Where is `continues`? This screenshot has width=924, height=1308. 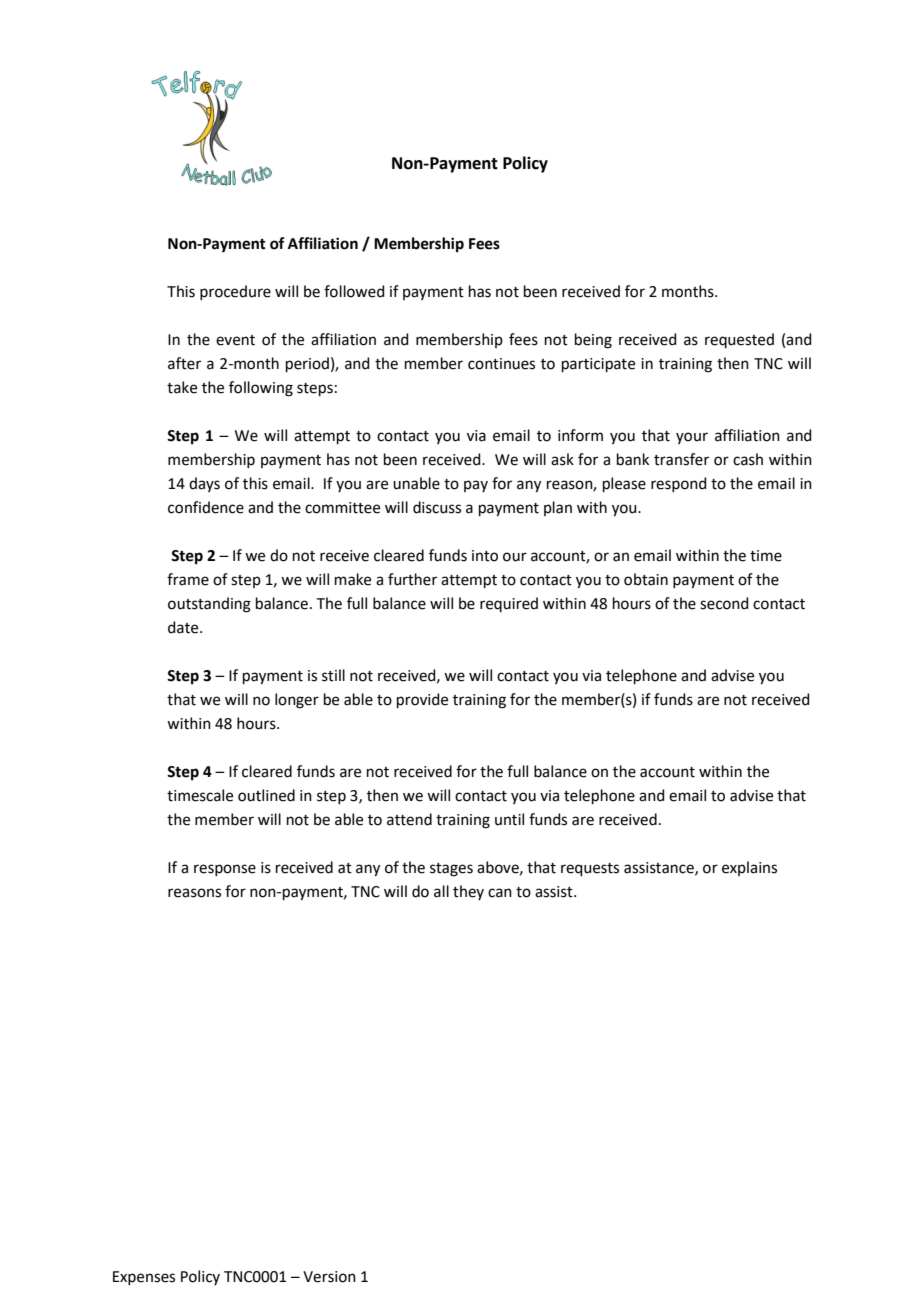 continues is located at coordinates (501, 364).
